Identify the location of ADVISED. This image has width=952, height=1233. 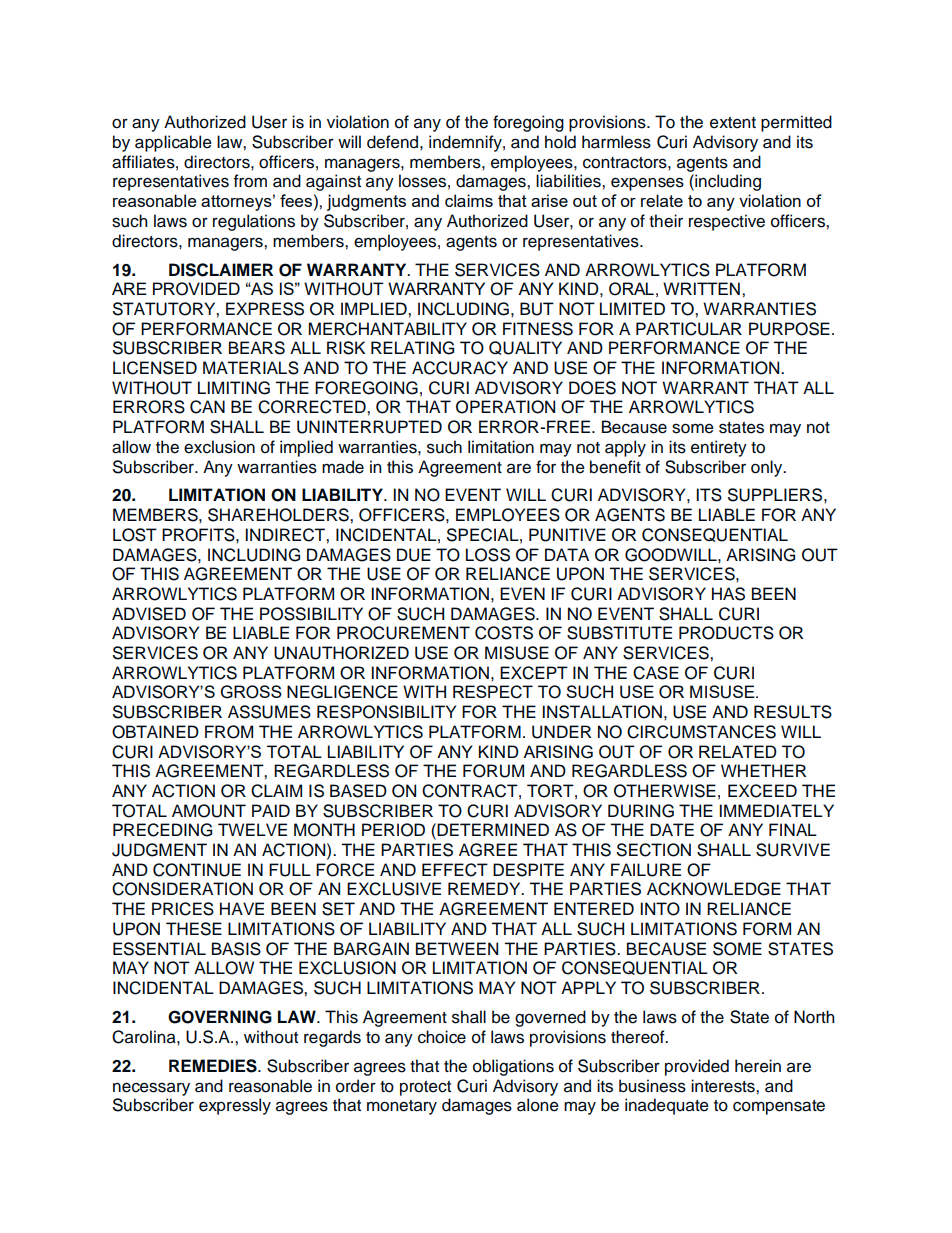
(149, 614).
